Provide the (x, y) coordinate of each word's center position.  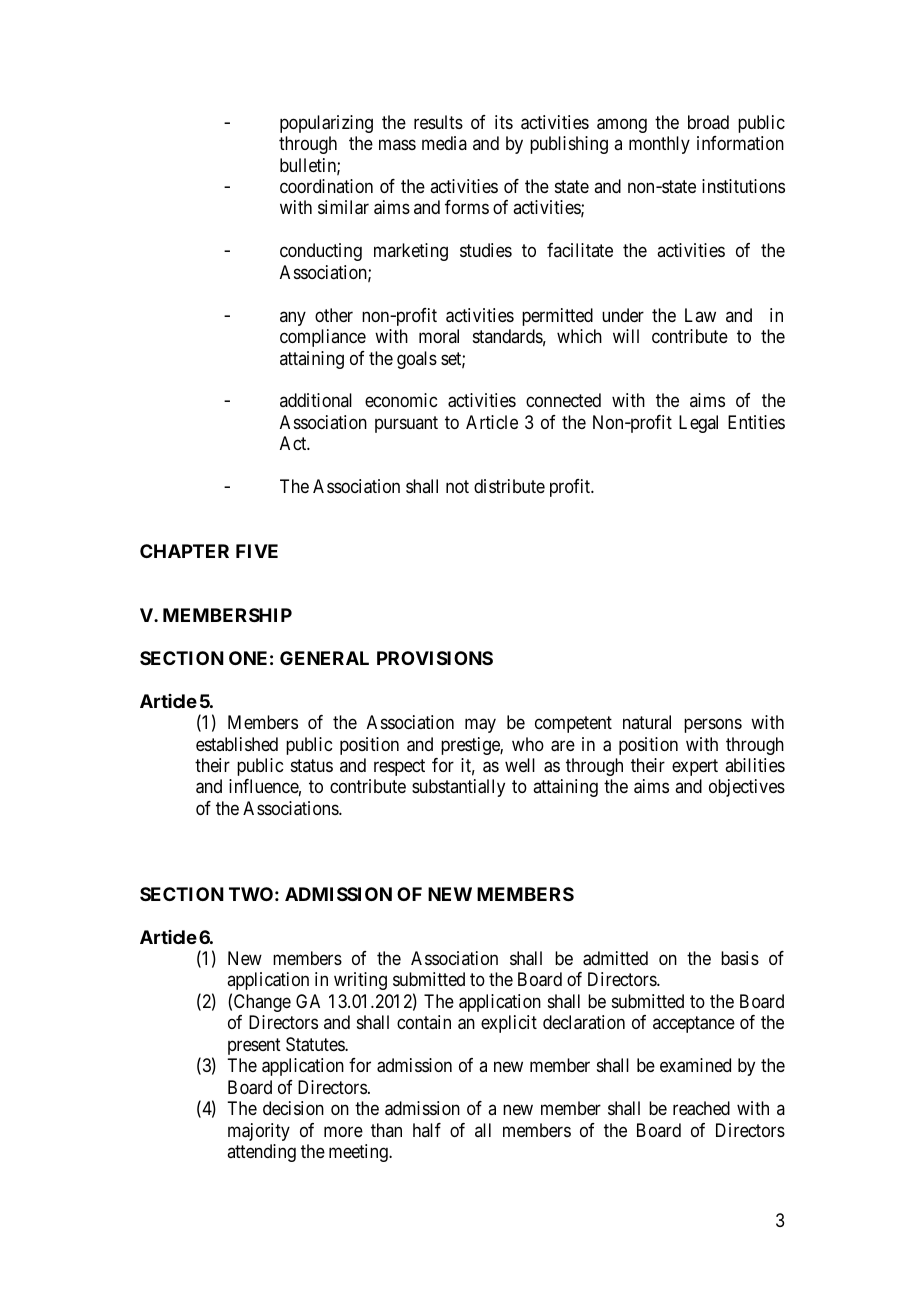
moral (439, 336)
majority (259, 1132)
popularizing (326, 124)
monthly (659, 145)
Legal (698, 424)
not (457, 486)
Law (700, 315)
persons (713, 726)
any (293, 318)
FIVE (257, 551)
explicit (509, 1024)
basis (740, 958)
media (444, 143)
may (480, 726)
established (237, 744)
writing (360, 981)
